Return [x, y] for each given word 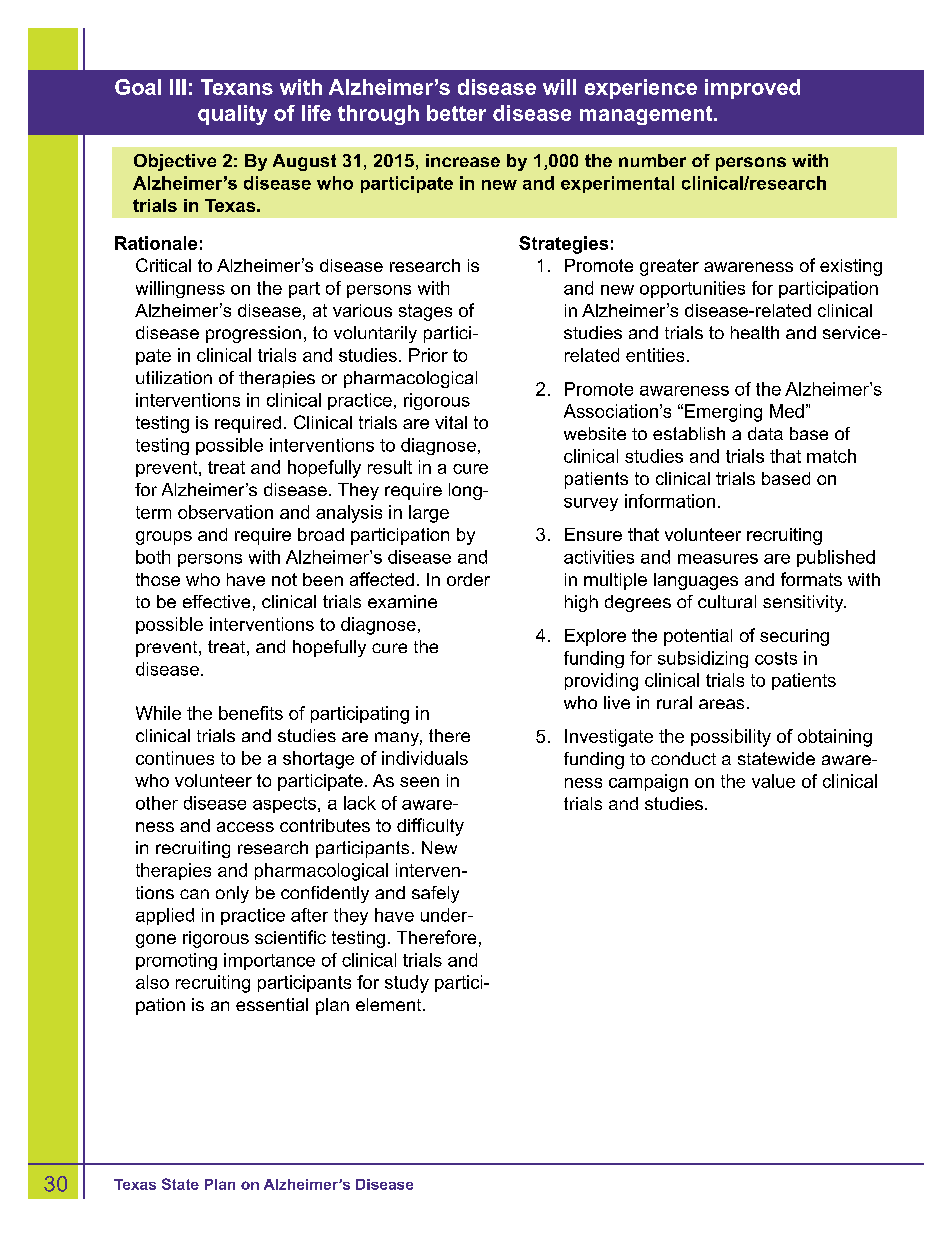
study [407, 984]
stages [425, 312]
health [755, 332]
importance [269, 961]
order [468, 579]
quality [232, 115]
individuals [425, 758]
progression [253, 334]
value [773, 781]
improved [752, 89]
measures [718, 559]
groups [164, 538]
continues [175, 758]
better [456, 113]
